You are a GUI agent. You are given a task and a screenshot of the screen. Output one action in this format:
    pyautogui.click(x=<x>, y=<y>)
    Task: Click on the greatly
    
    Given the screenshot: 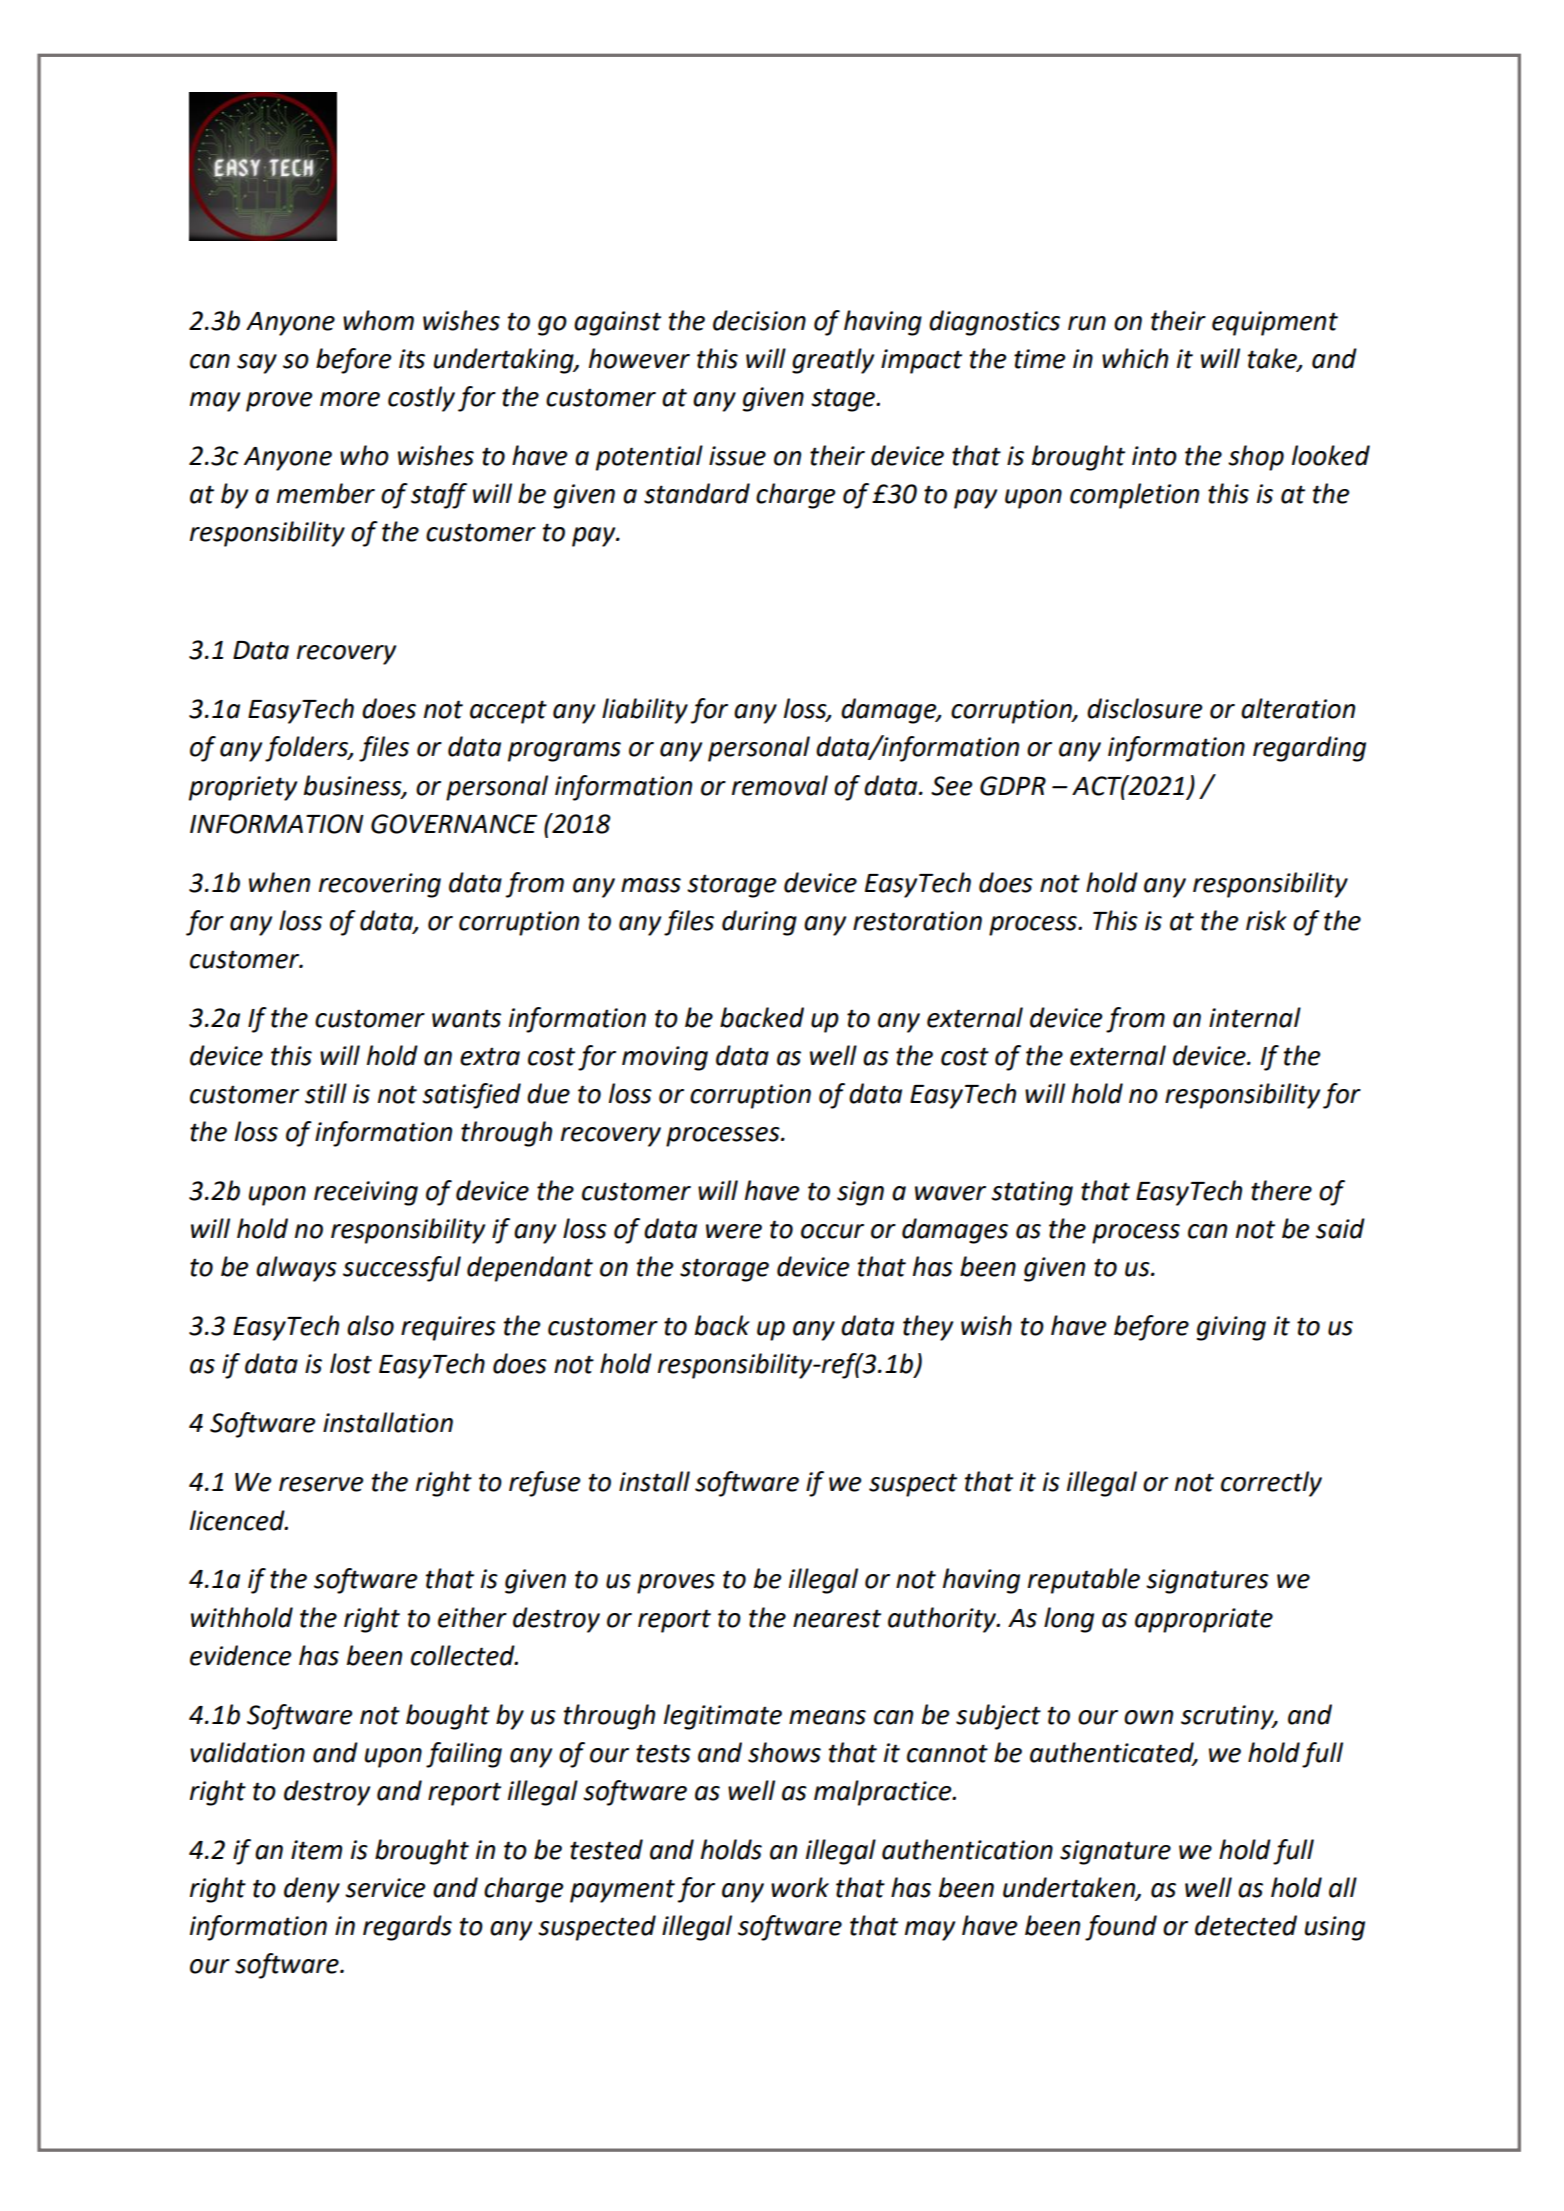 What is the action you would take?
    pyautogui.click(x=833, y=361)
